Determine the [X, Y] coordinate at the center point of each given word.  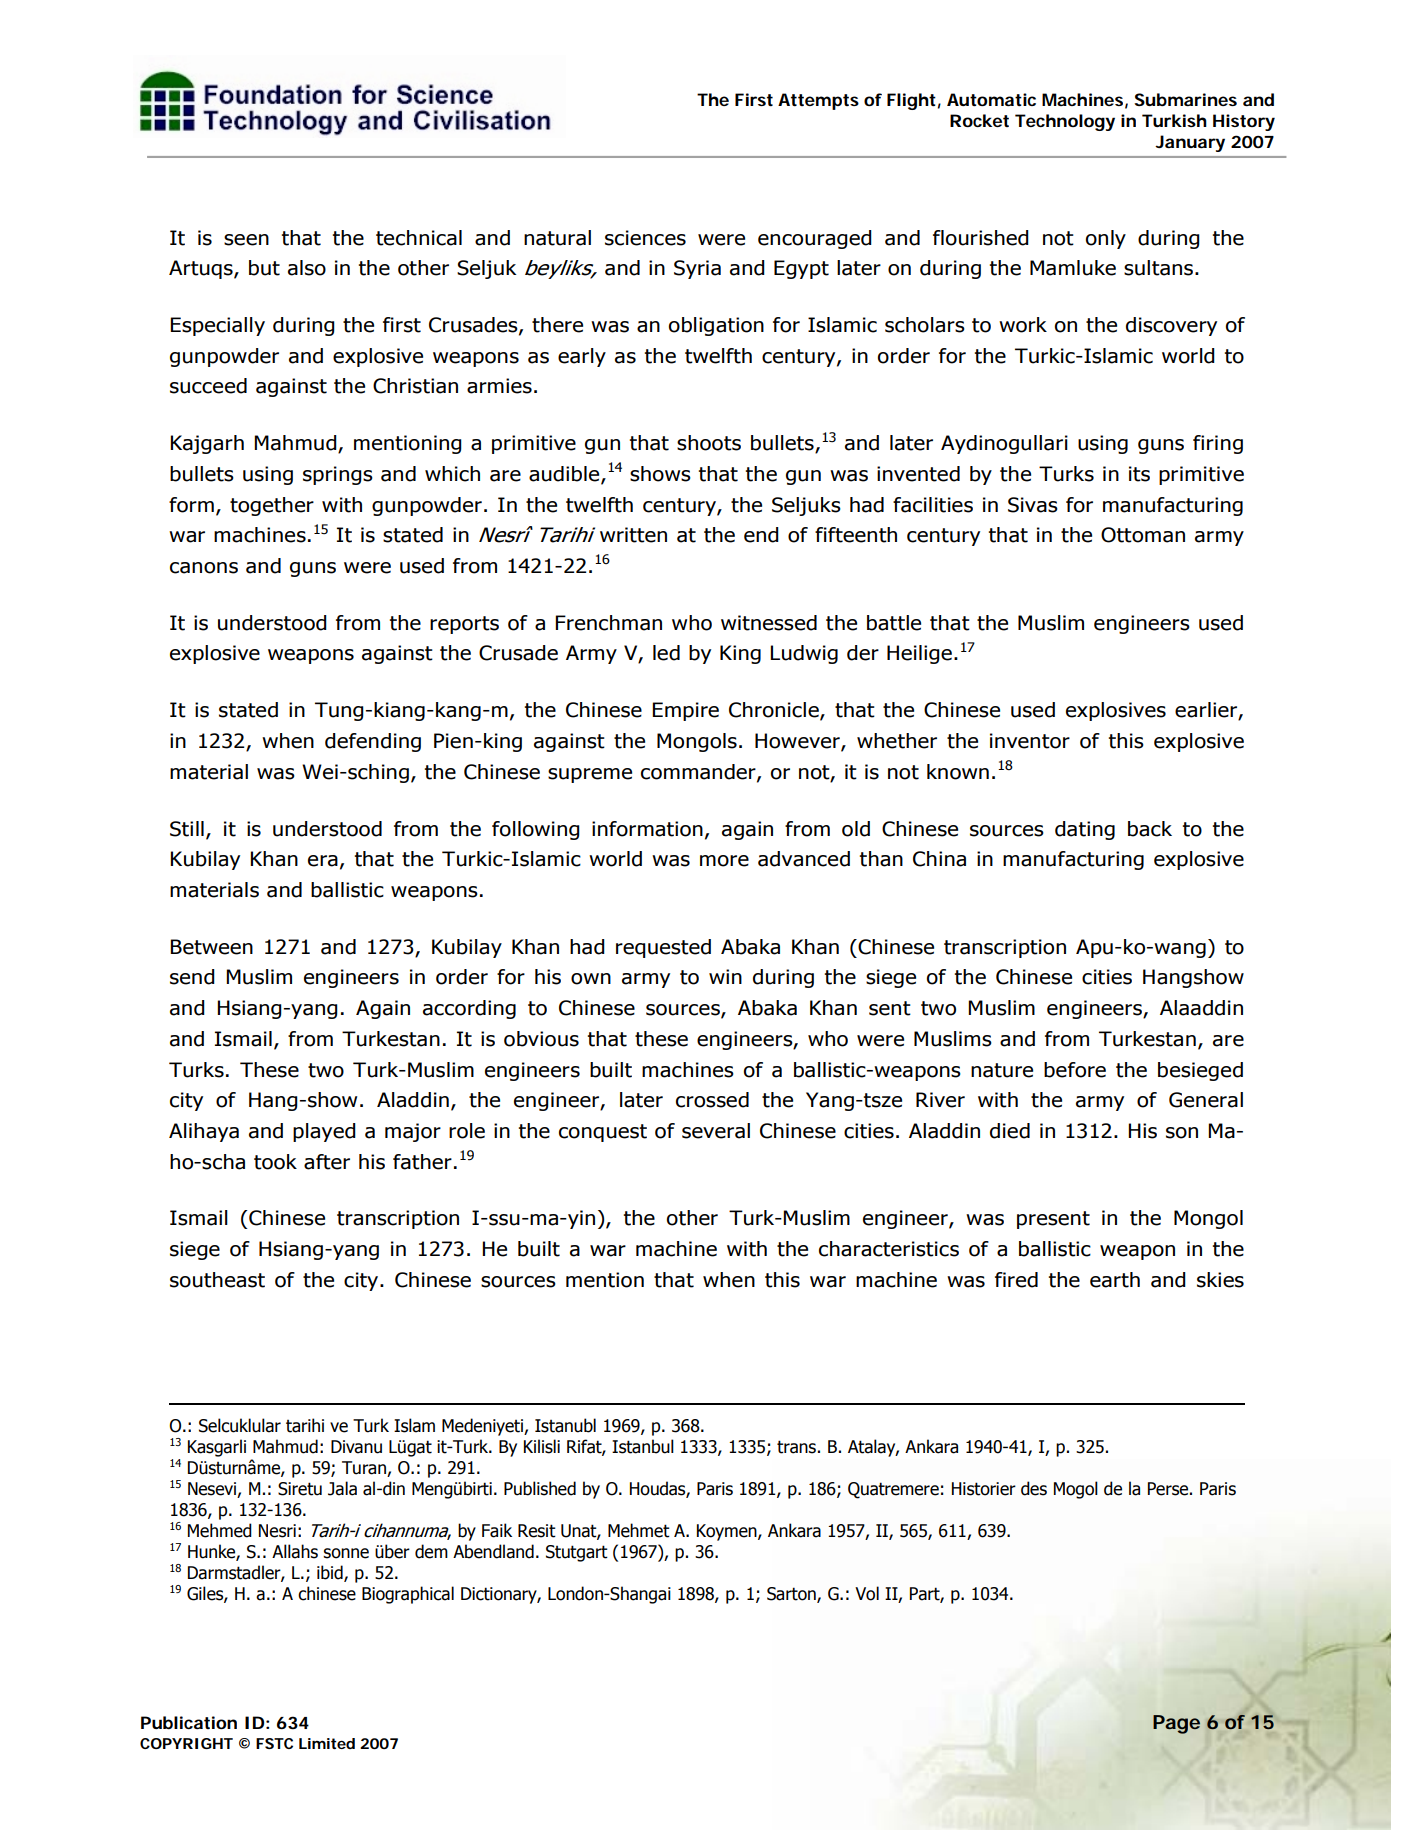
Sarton [792, 1595]
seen [246, 240]
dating [1085, 830]
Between [211, 947]
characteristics [889, 1249]
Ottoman [1143, 535]
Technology [1065, 122]
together [272, 506]
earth [1115, 1280]
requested [663, 948]
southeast [217, 1280]
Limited [327, 1743]
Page [1176, 1724]
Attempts [818, 101]
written [633, 535]
